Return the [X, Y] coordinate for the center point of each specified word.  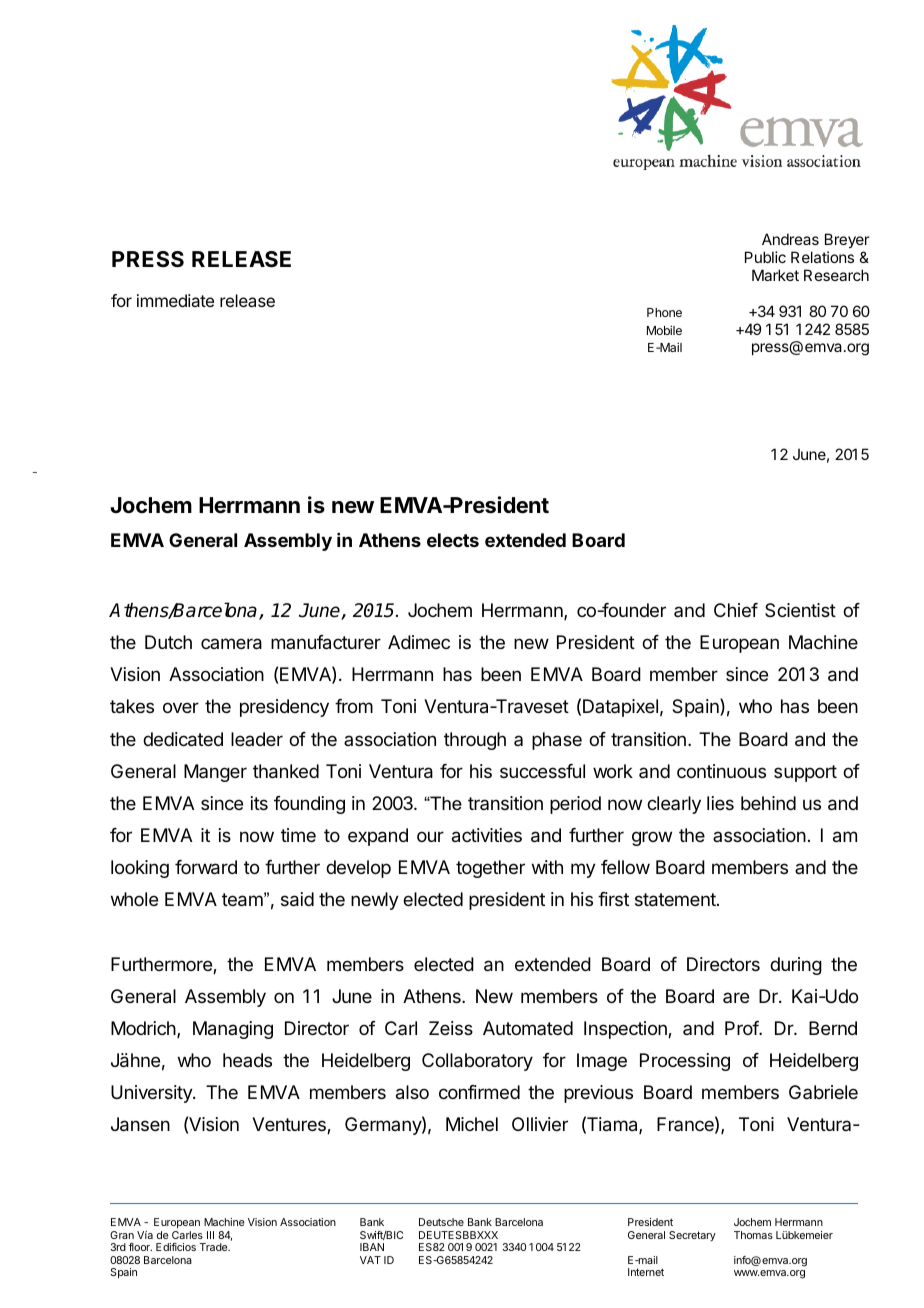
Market [775, 275]
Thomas [753, 1235]
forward [206, 867]
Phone [664, 312]
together [490, 869]
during [796, 966]
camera [231, 644]
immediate [175, 300]
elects [453, 540]
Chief [736, 610]
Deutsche [441, 1222]
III [210, 1235]
